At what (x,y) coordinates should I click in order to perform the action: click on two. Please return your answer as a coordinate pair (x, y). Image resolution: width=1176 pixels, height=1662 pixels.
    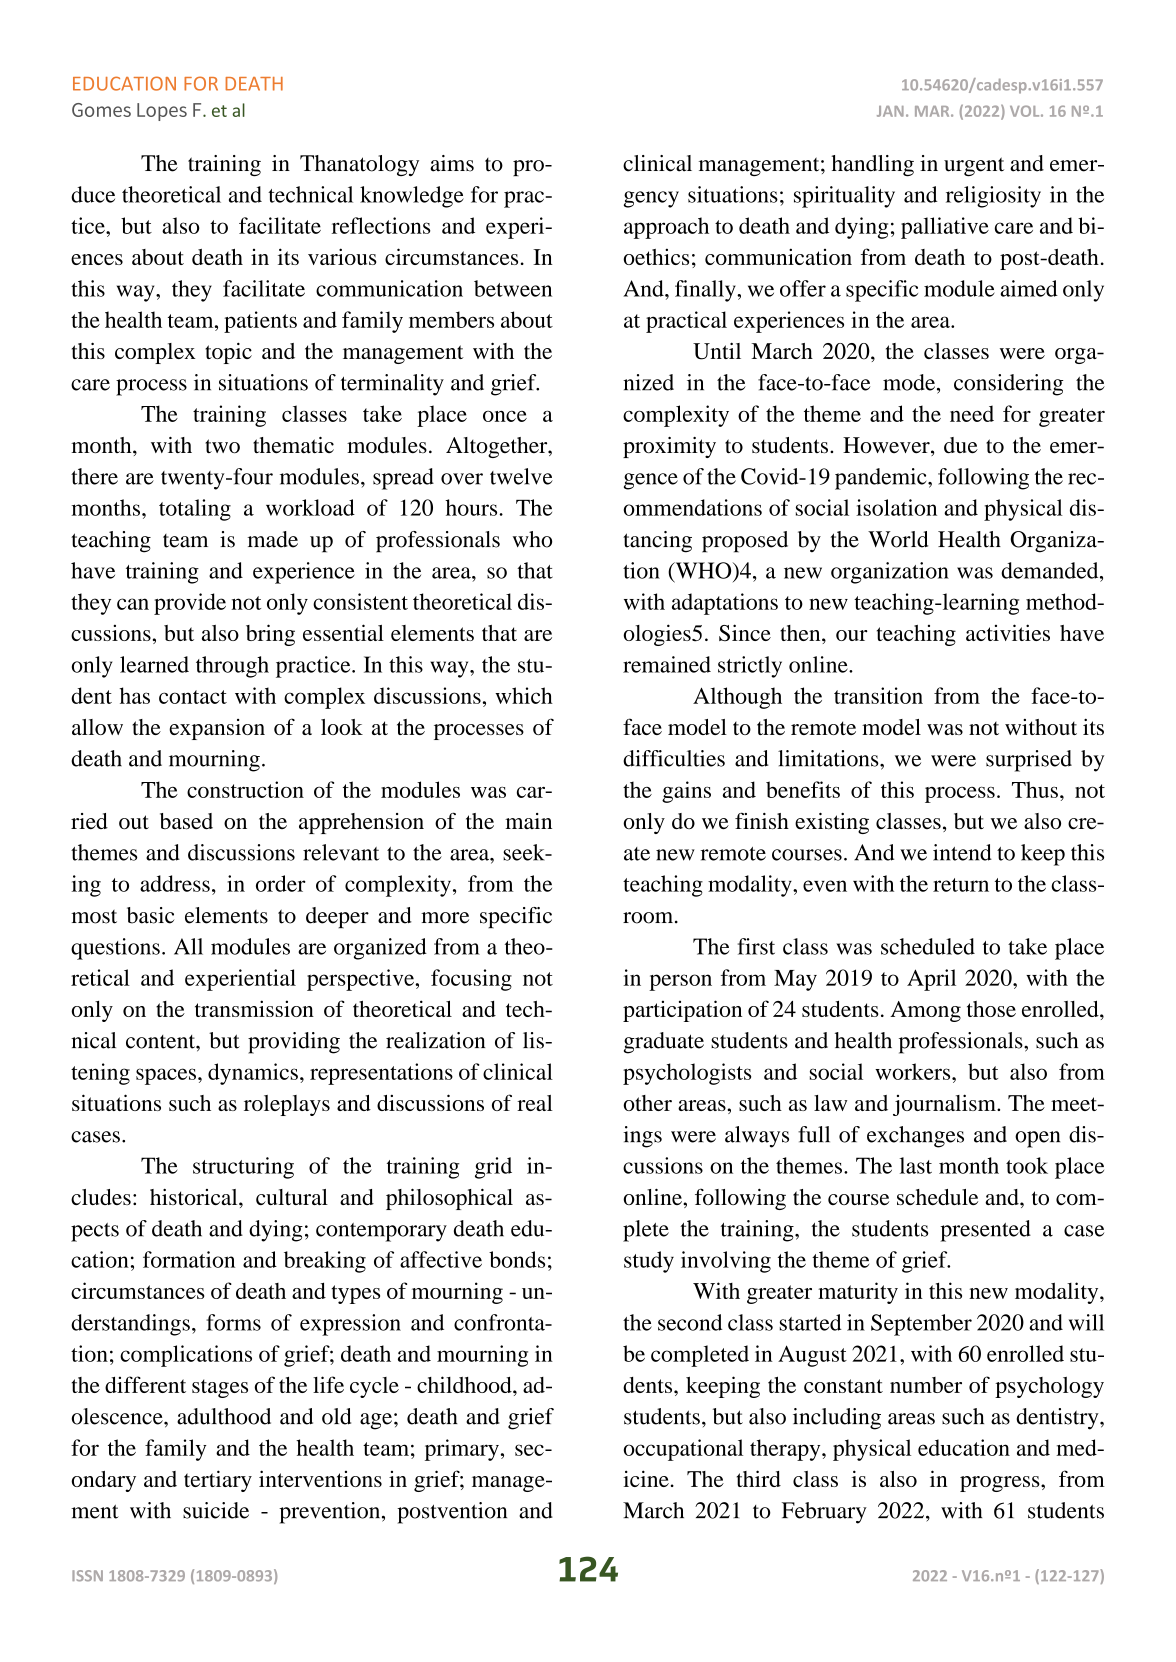
    Looking at the image, I should click on (222, 446).
